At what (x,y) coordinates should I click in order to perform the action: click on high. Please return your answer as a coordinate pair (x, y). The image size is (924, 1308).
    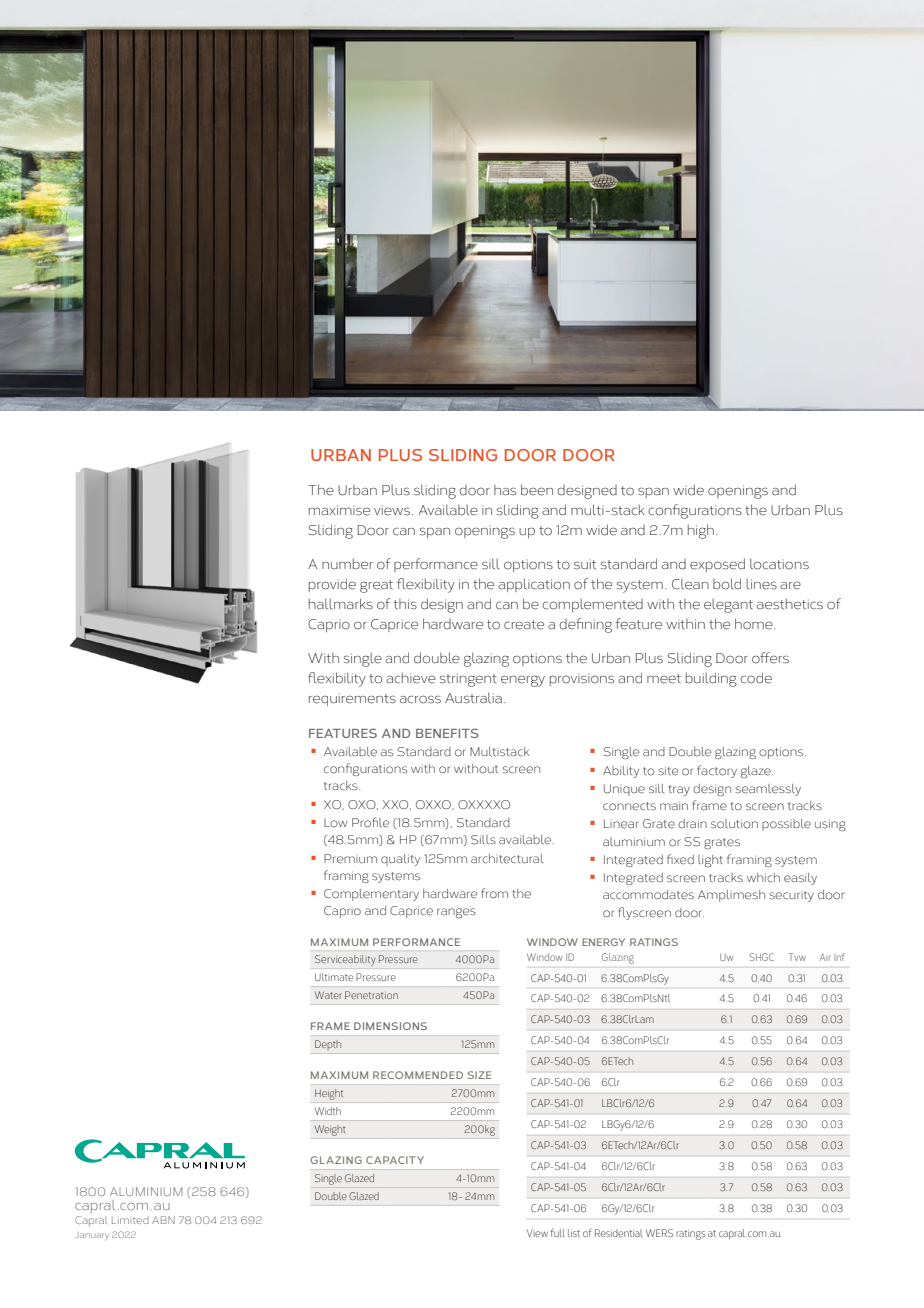
    Looking at the image, I should click on (701, 531).
